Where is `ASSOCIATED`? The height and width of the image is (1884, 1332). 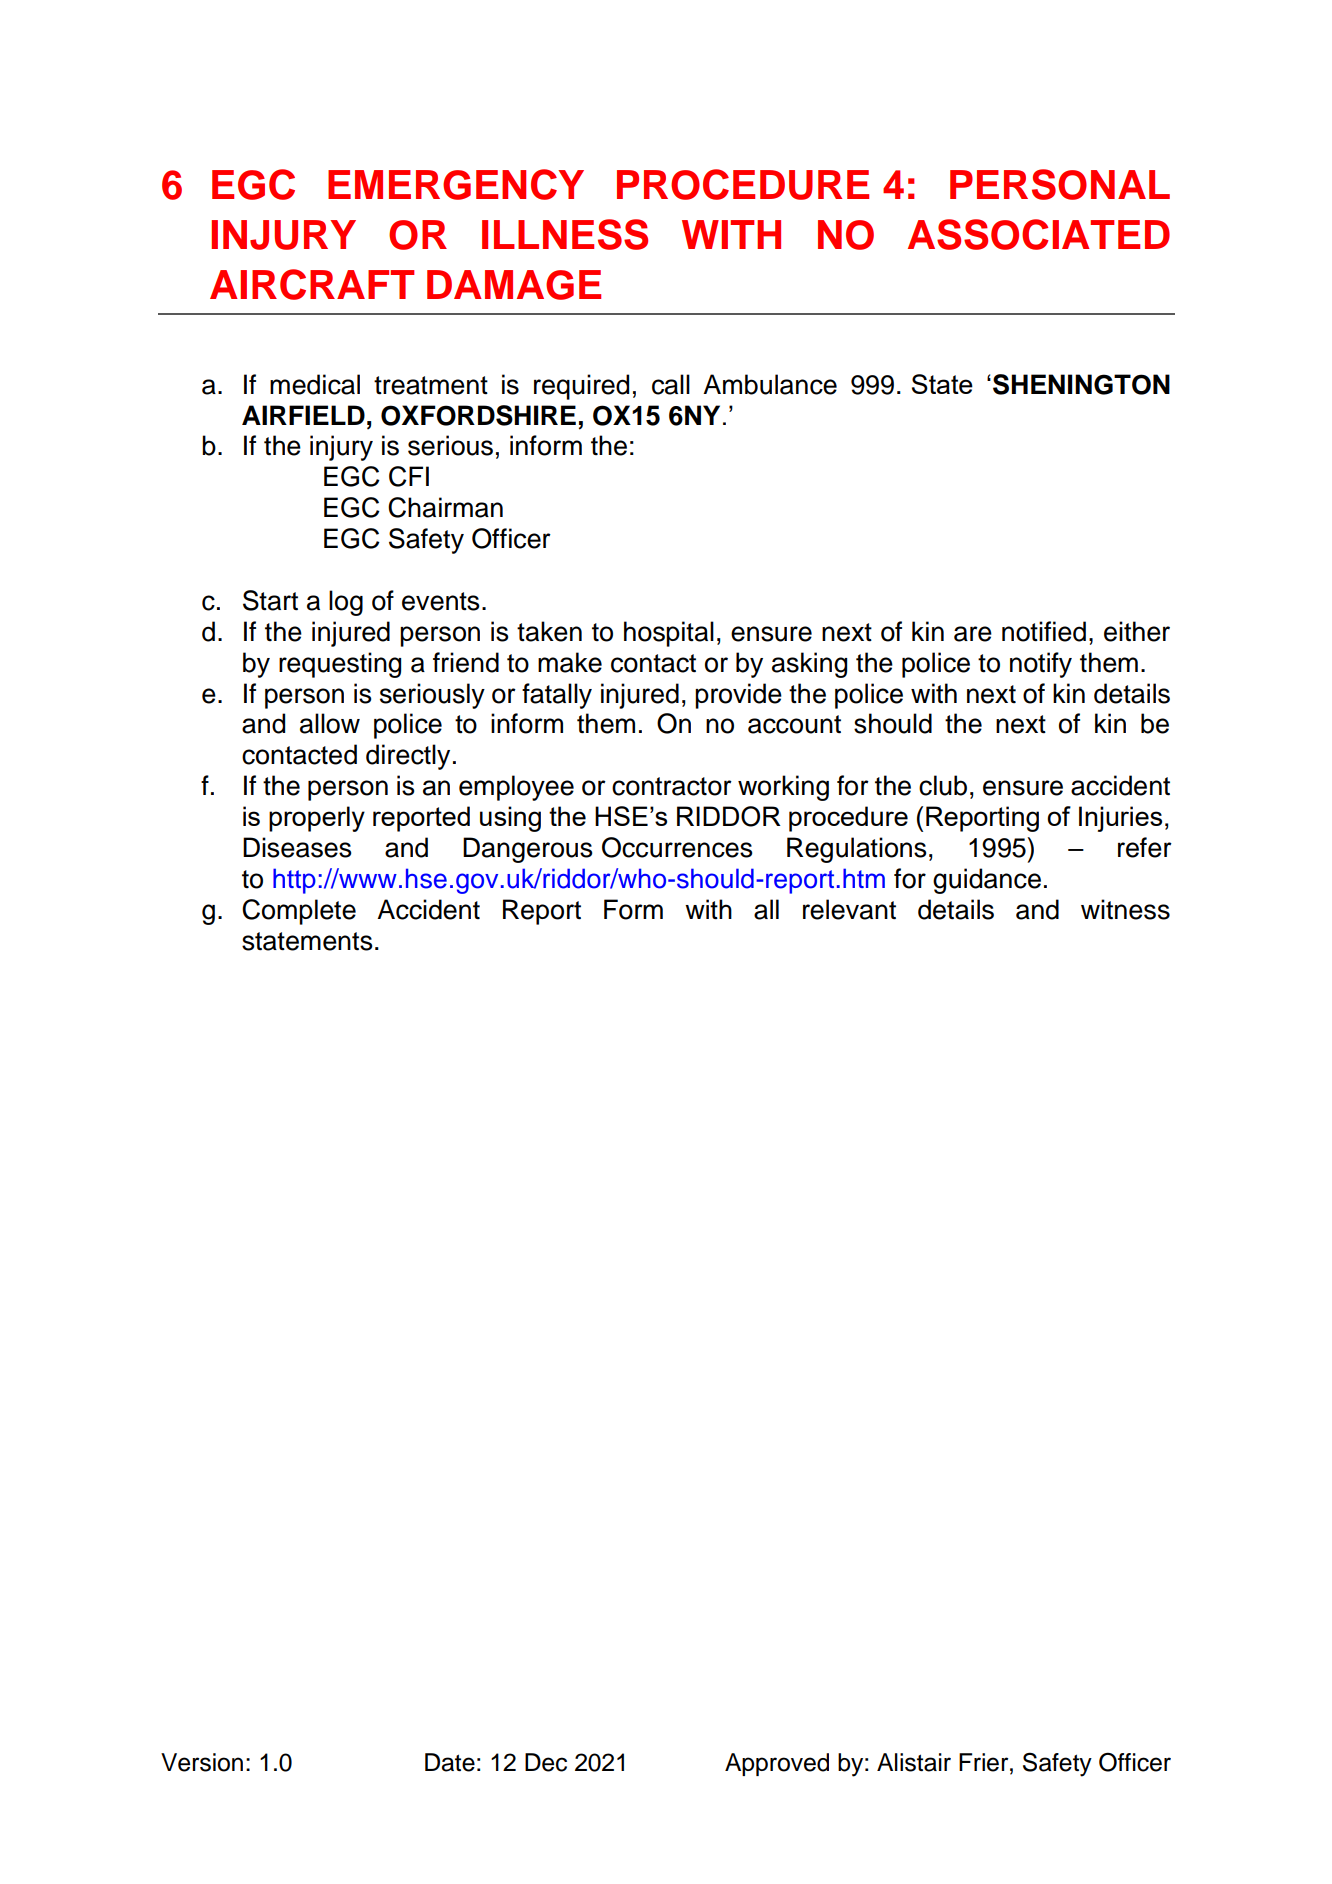 ASSOCIATED is located at coordinates (1039, 234).
